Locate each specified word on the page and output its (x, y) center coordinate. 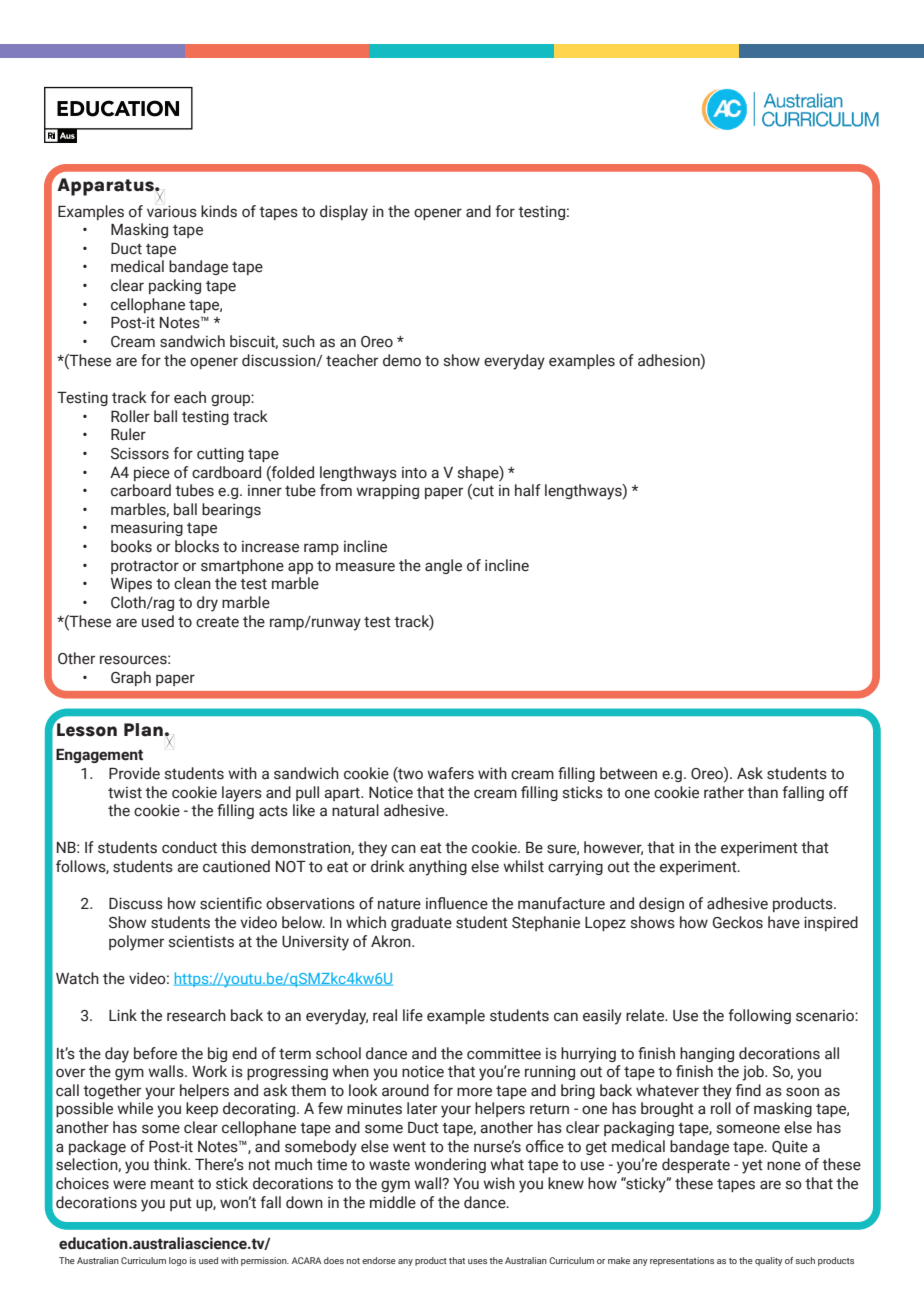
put (181, 1204)
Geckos (738, 922)
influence (457, 903)
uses (477, 1261)
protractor (145, 567)
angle (443, 566)
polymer (136, 943)
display (344, 213)
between (628, 773)
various (172, 211)
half (528, 490)
